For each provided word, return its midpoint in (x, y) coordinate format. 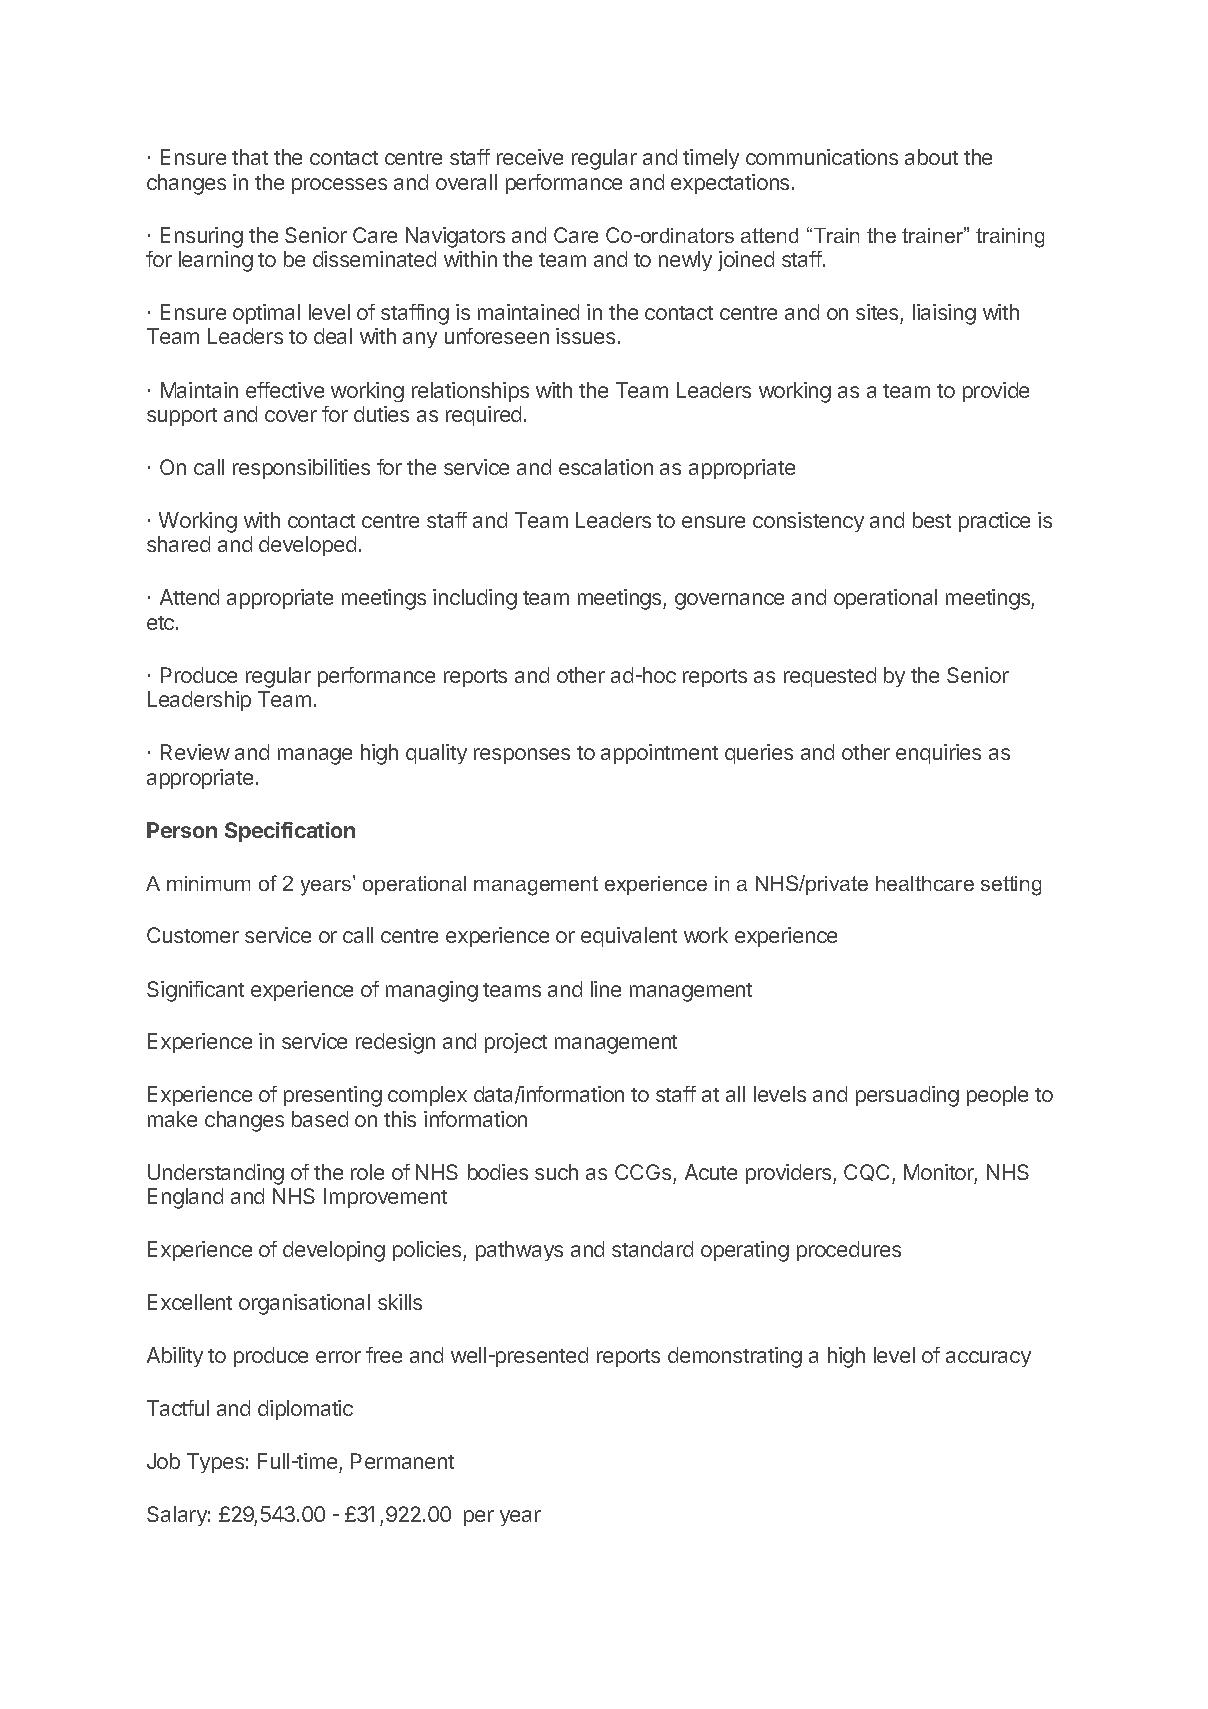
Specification (290, 832)
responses (522, 756)
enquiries (938, 754)
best (932, 520)
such (556, 1172)
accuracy (988, 1359)
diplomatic (305, 1410)
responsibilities (301, 469)
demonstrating (735, 1357)
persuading (907, 1096)
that (250, 157)
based (320, 1119)
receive (530, 157)
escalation (606, 467)
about (931, 157)
